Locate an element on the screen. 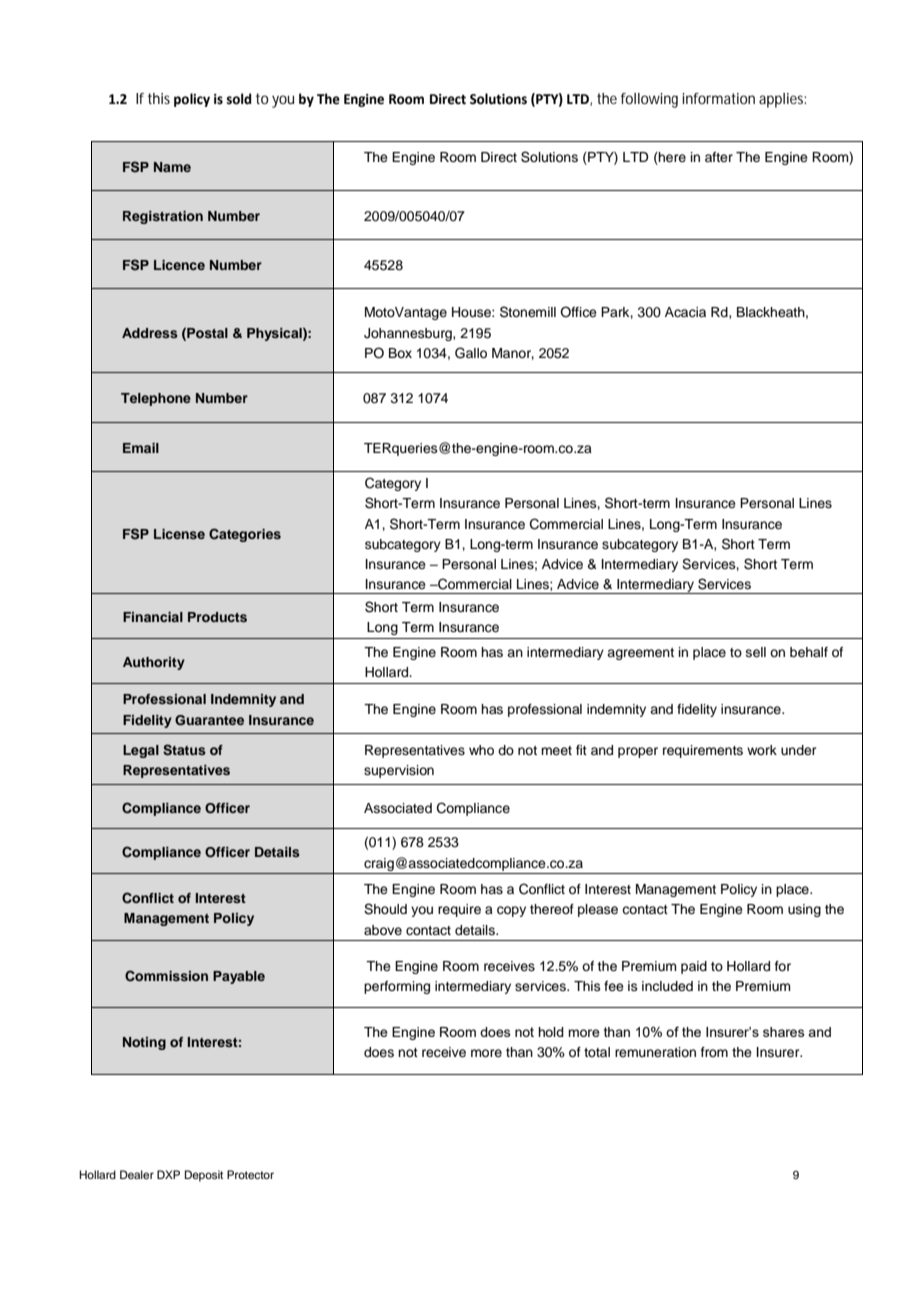  sell is located at coordinates (756, 652).
